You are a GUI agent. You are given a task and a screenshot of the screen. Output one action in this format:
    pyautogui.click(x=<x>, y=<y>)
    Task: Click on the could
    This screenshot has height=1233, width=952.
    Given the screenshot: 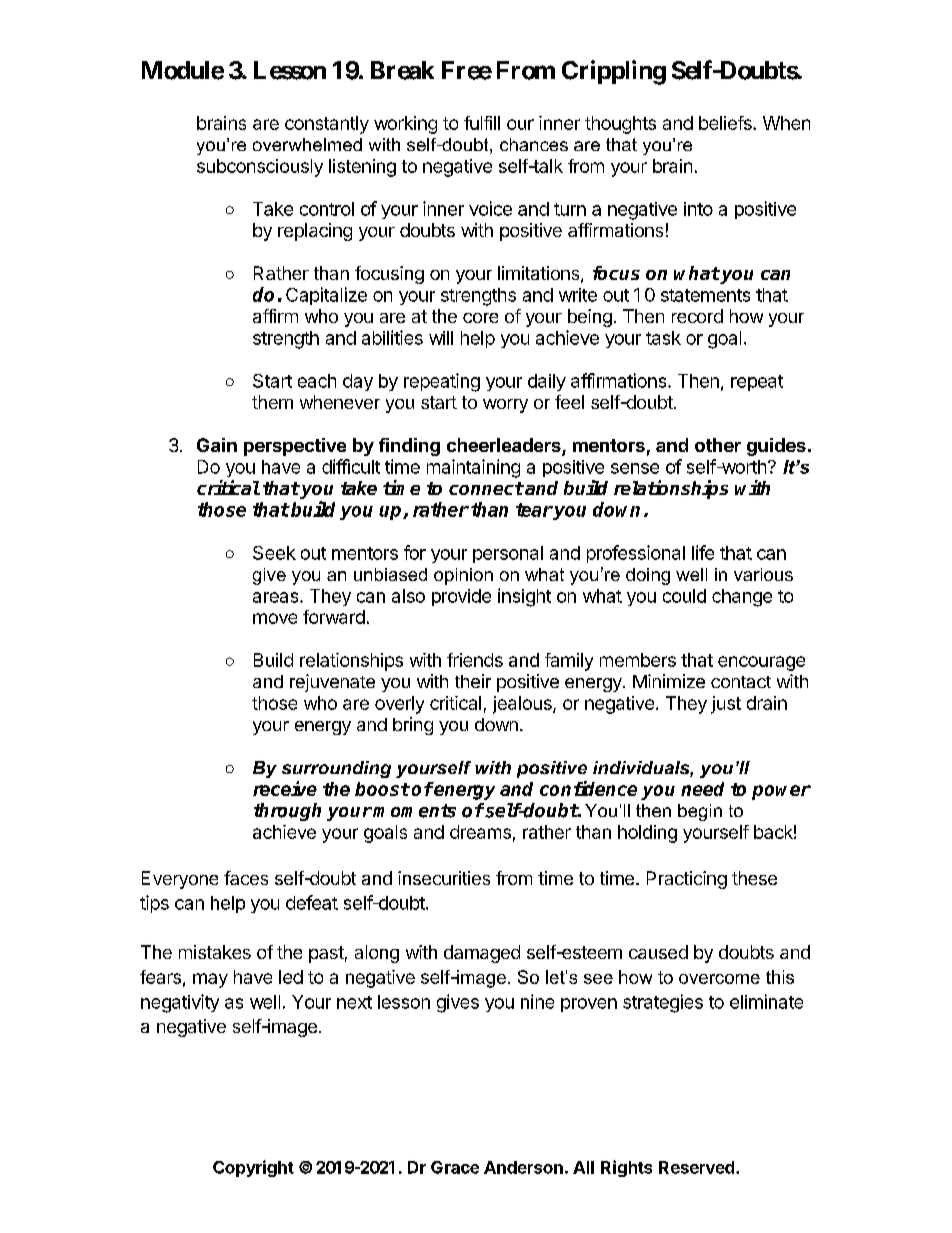 What is the action you would take?
    pyautogui.click(x=684, y=596)
